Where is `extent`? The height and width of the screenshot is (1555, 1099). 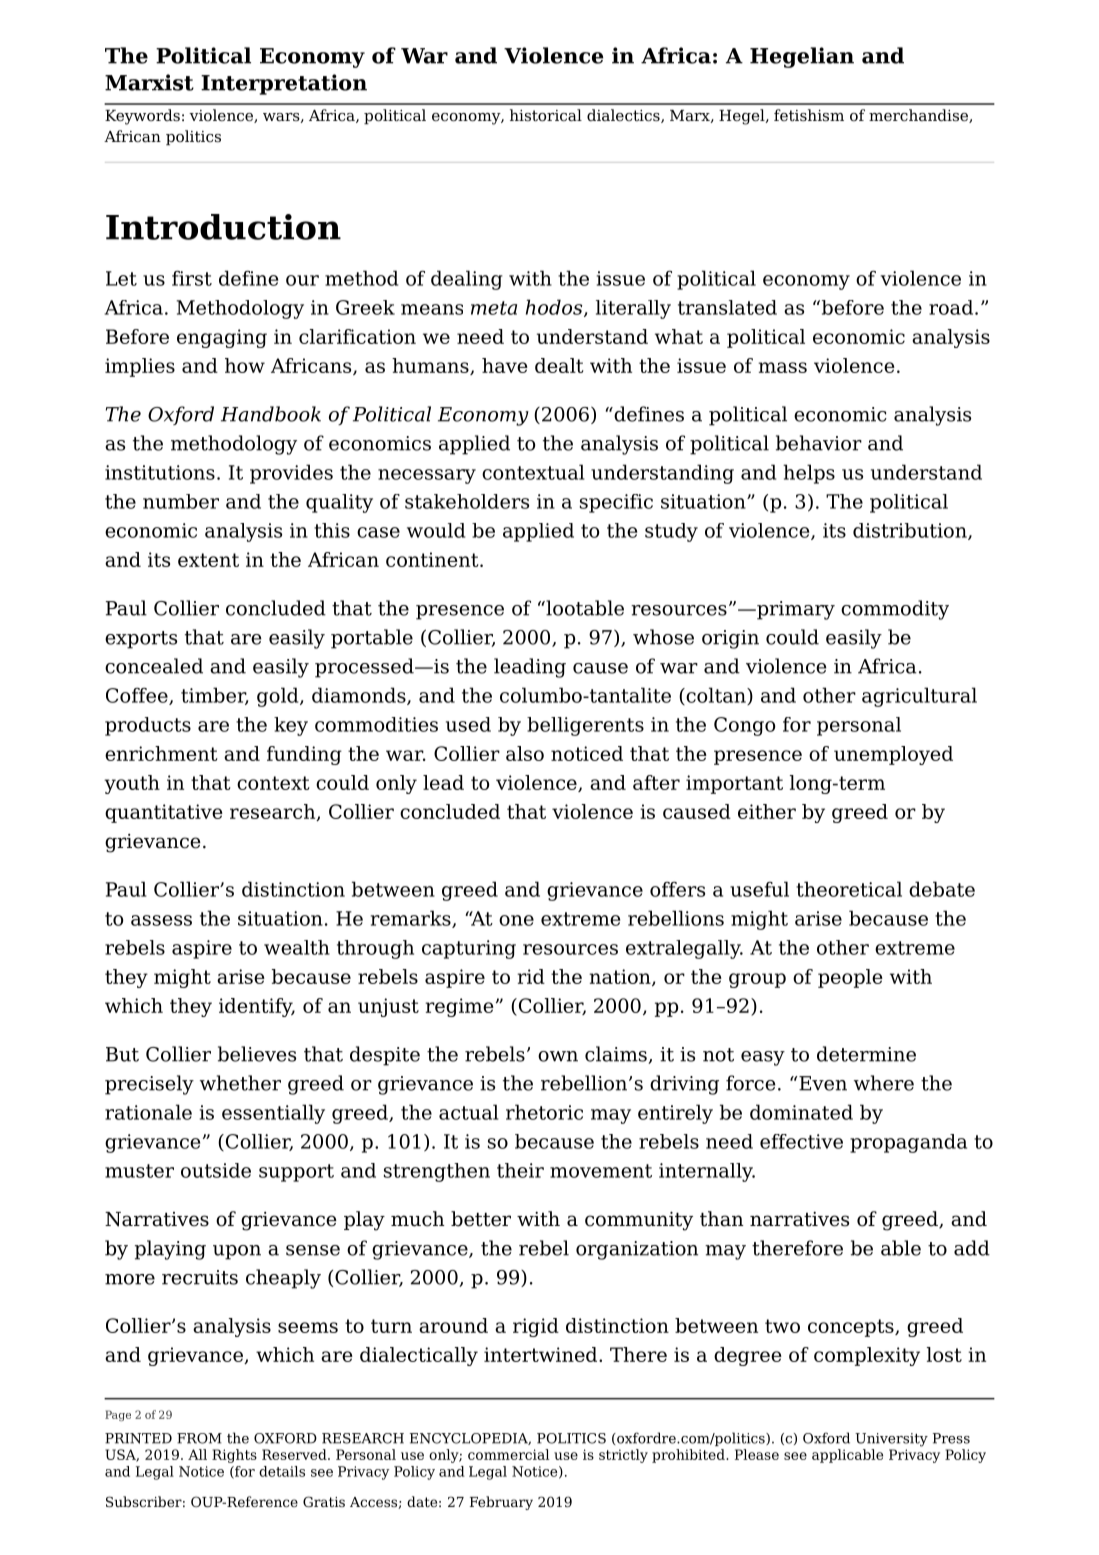
extent is located at coordinates (208, 560).
